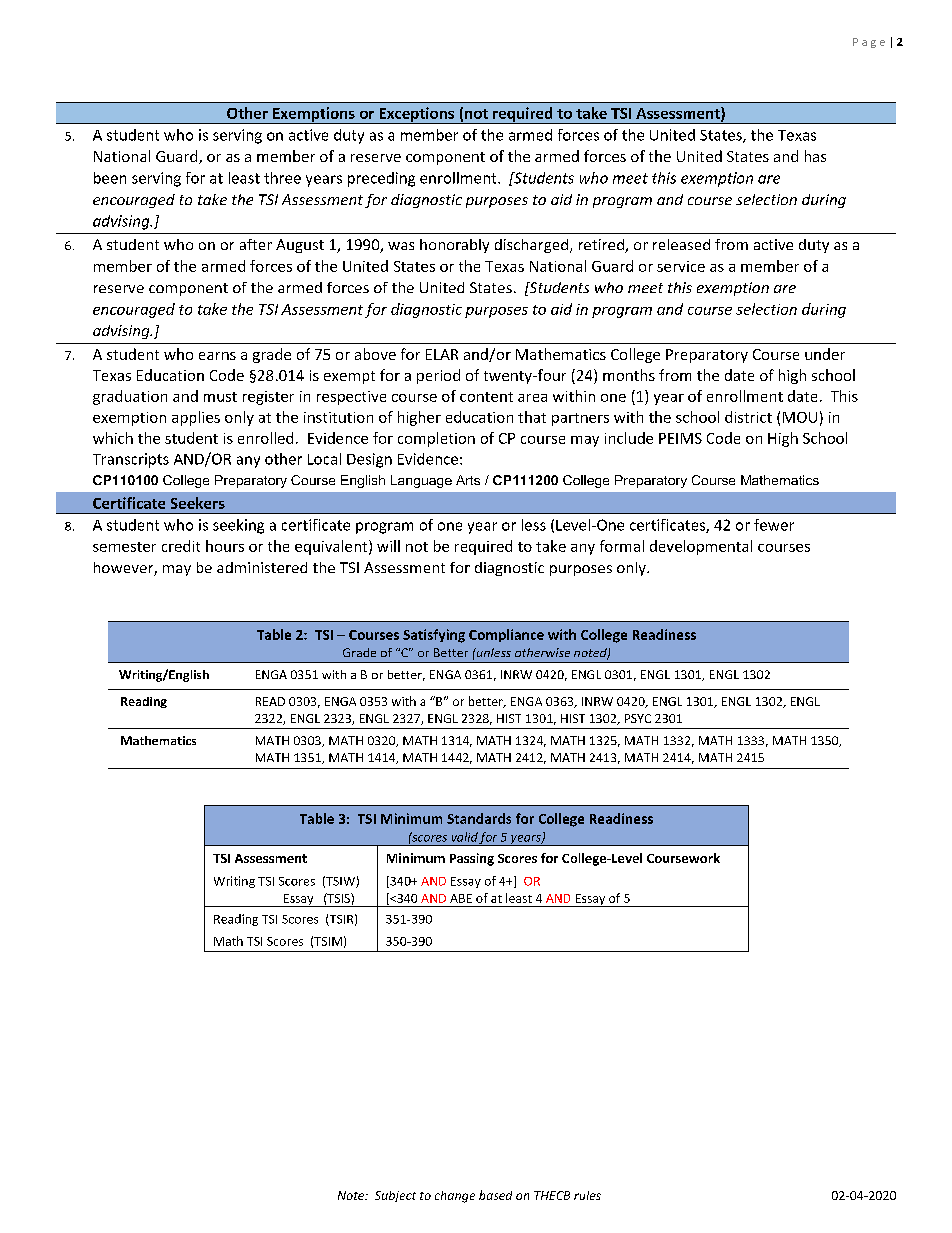  What do you see at coordinates (587, 1195) in the image?
I see `rules` at bounding box center [587, 1195].
